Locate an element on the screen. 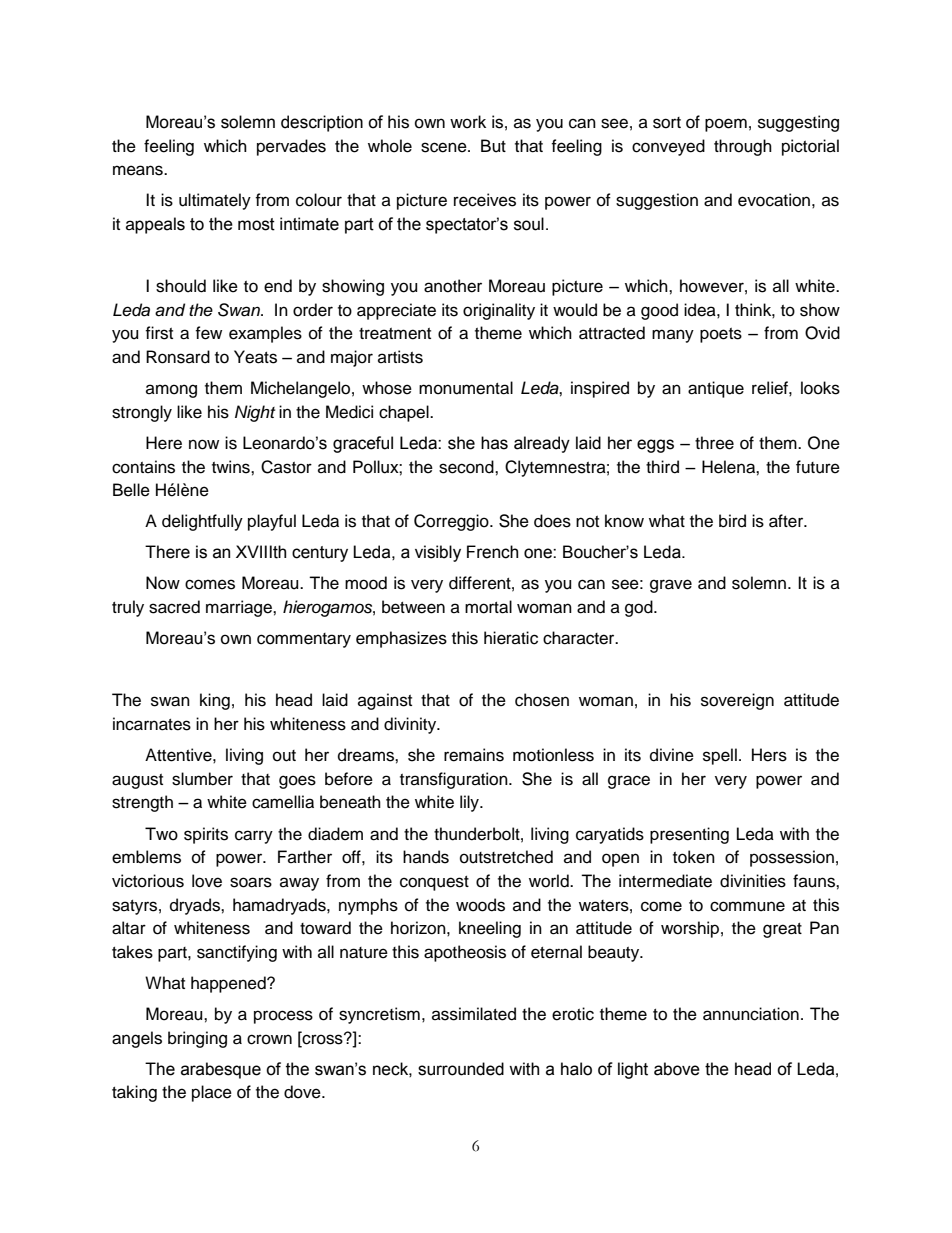 This screenshot has height=1233, width=952. spirits is located at coordinates (206, 835).
